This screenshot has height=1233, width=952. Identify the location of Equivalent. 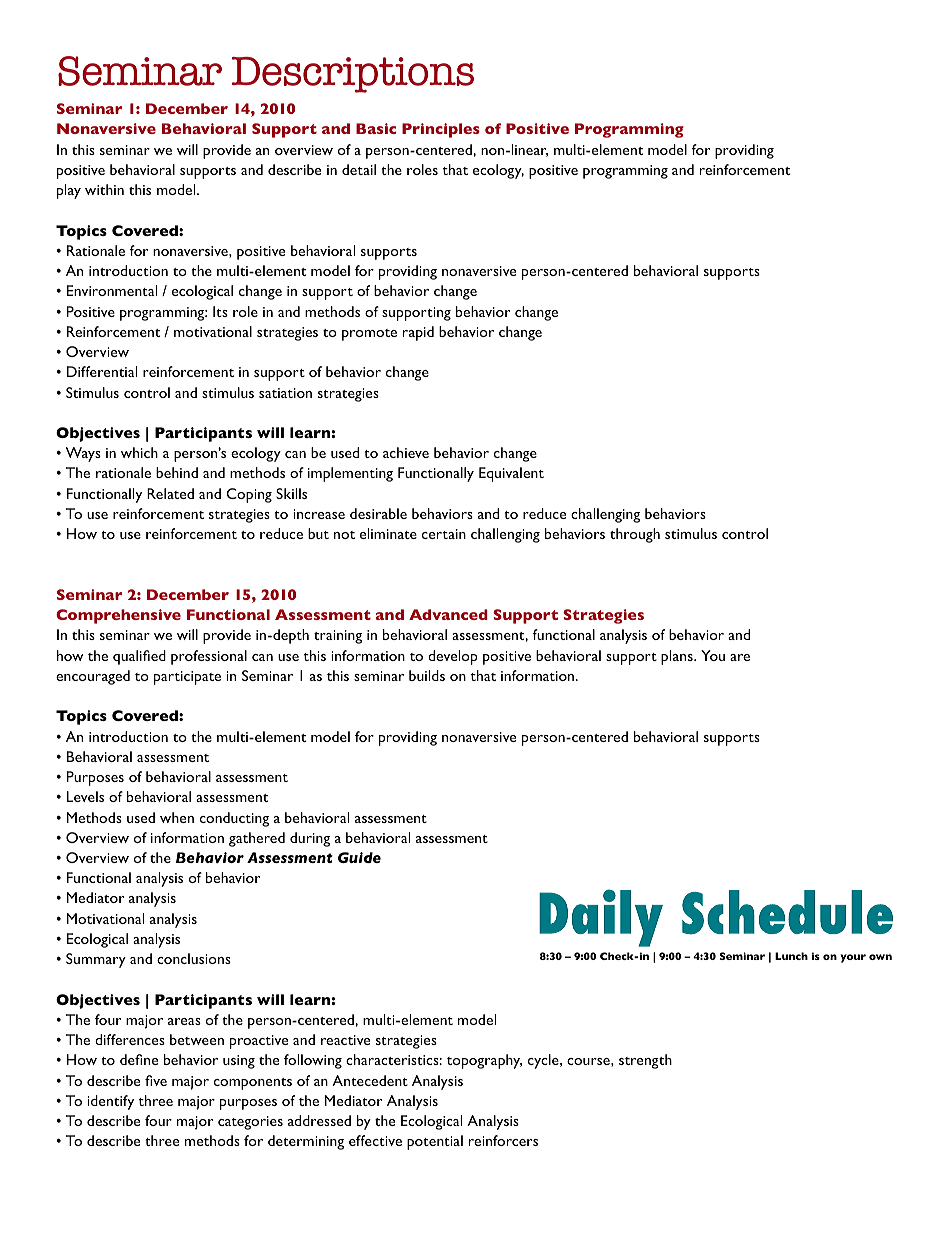
(511, 474).
